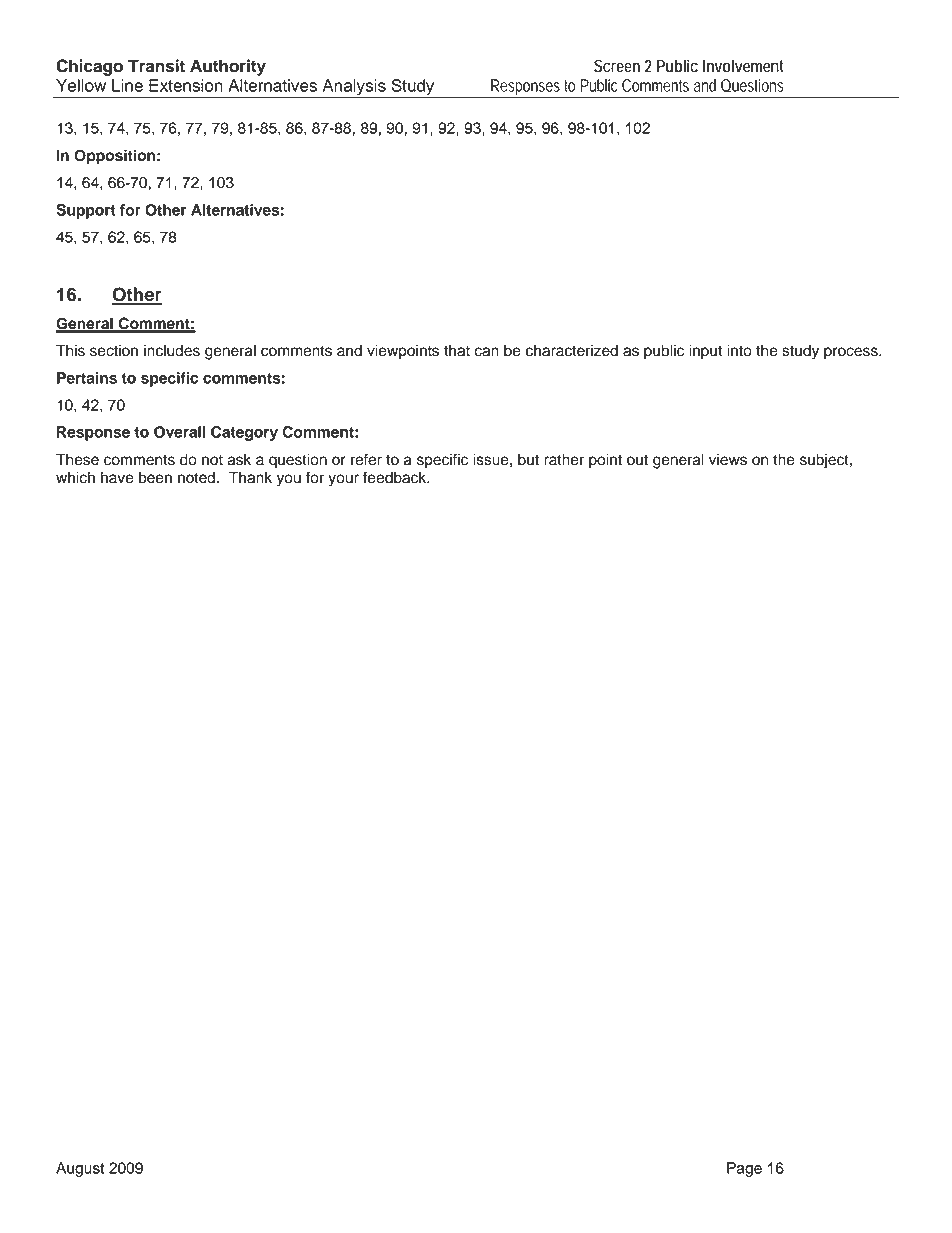 Image resolution: width=952 pixels, height=1233 pixels. I want to click on Extension, so click(186, 85).
